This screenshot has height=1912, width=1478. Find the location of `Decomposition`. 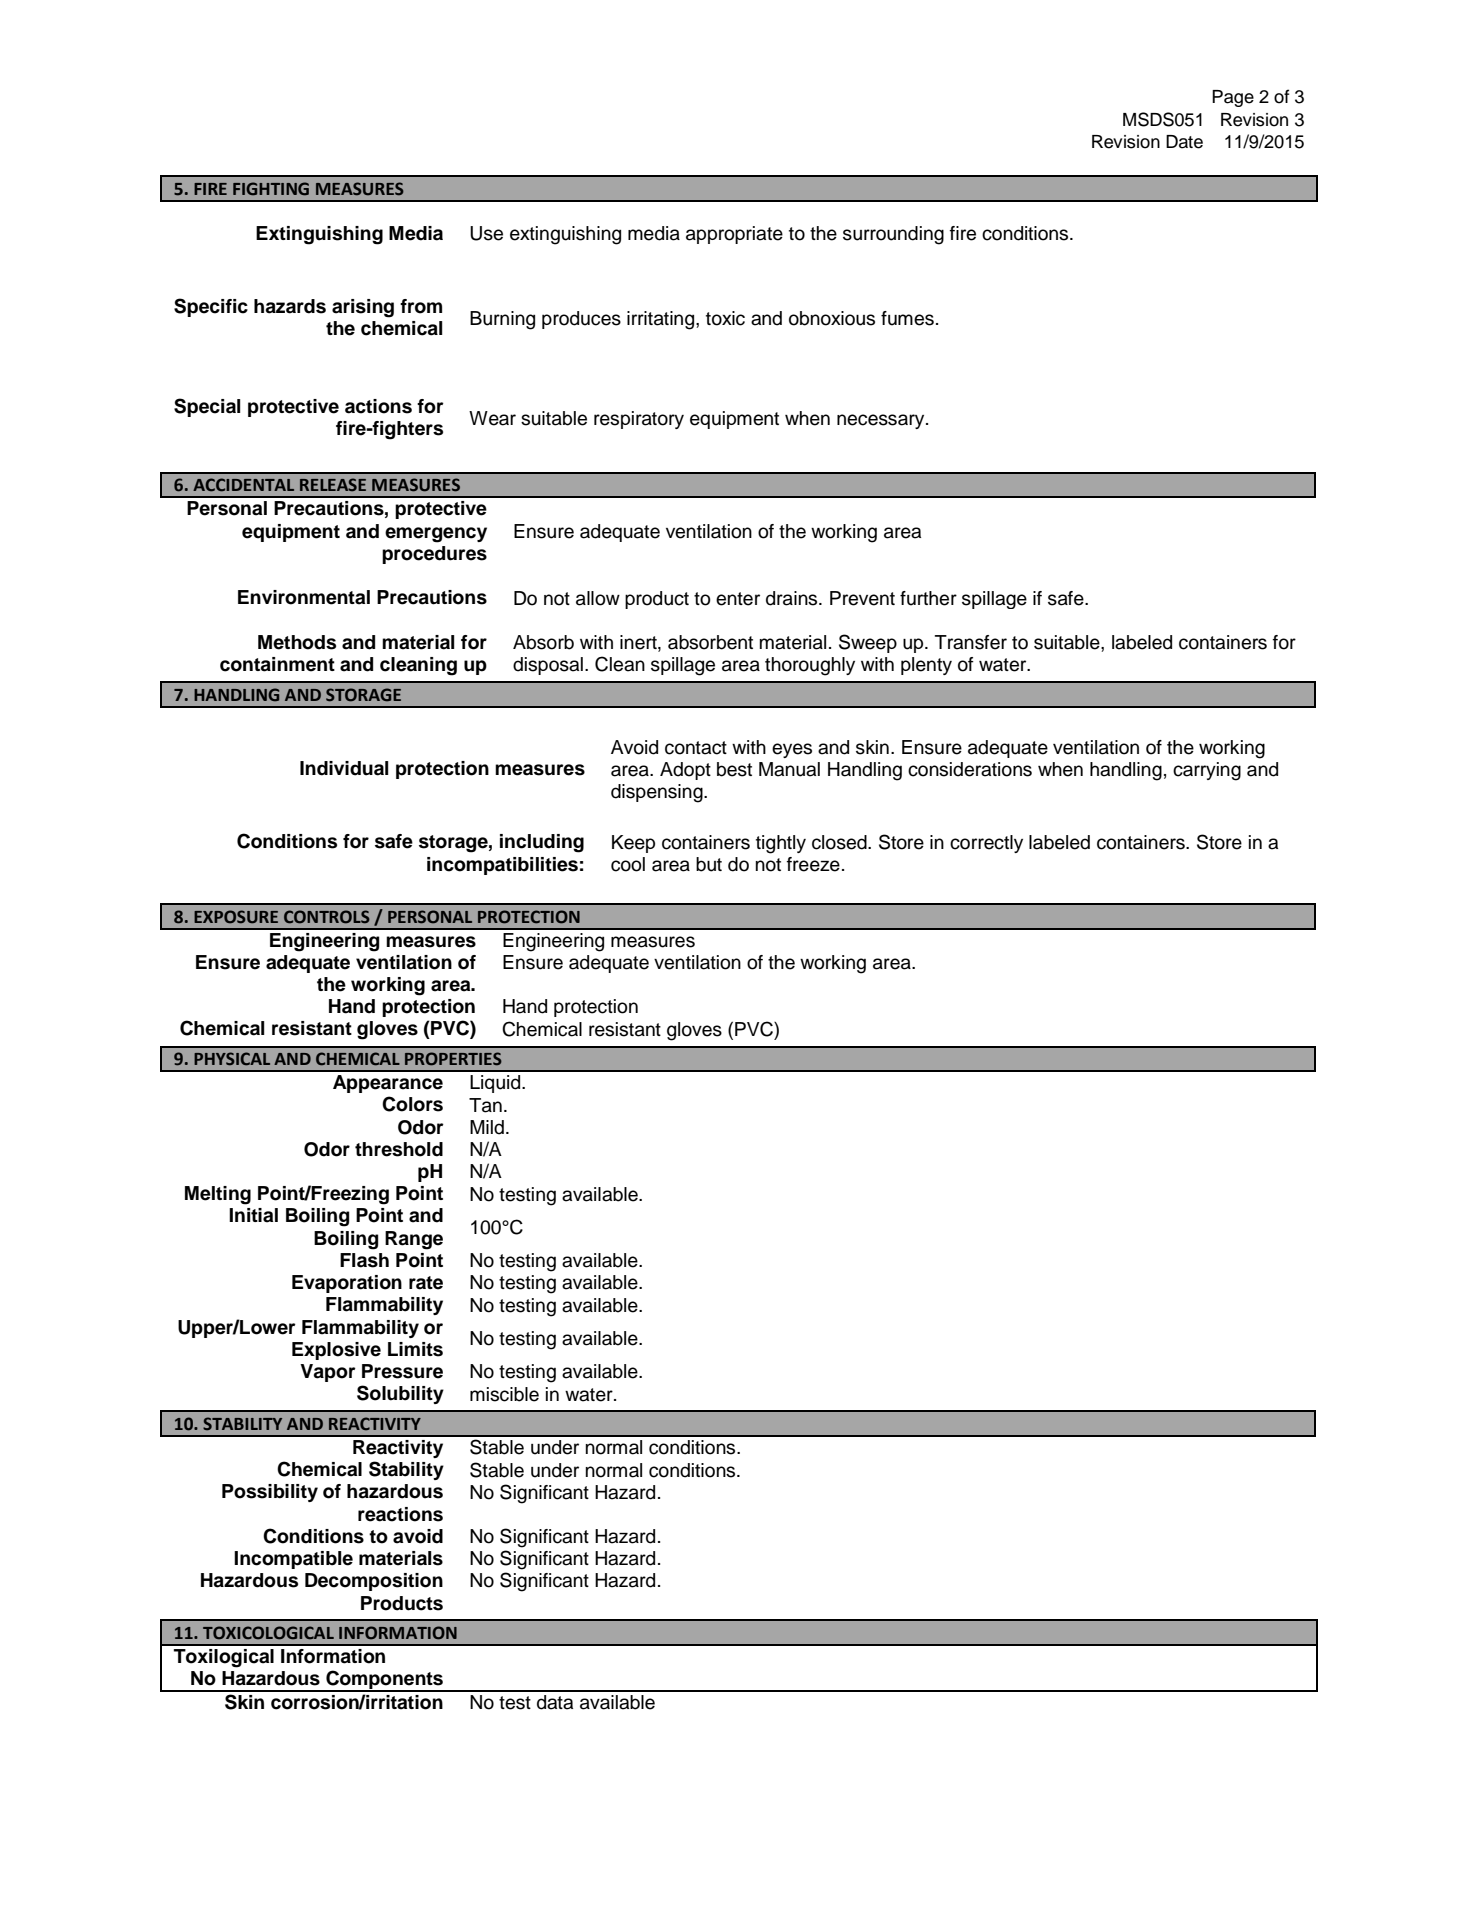

Decomposition is located at coordinates (374, 1582).
